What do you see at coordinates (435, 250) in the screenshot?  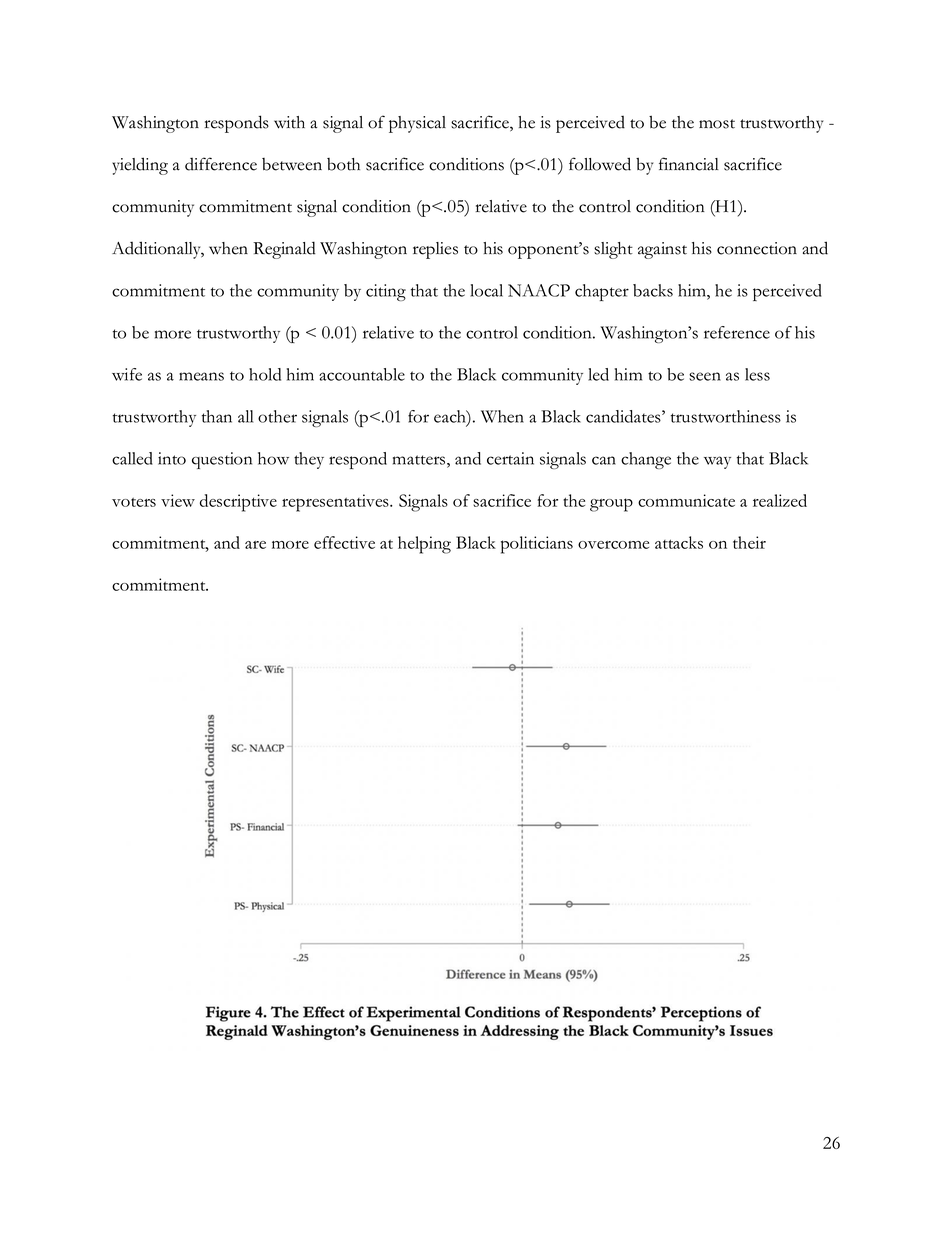 I see `replies` at bounding box center [435, 250].
